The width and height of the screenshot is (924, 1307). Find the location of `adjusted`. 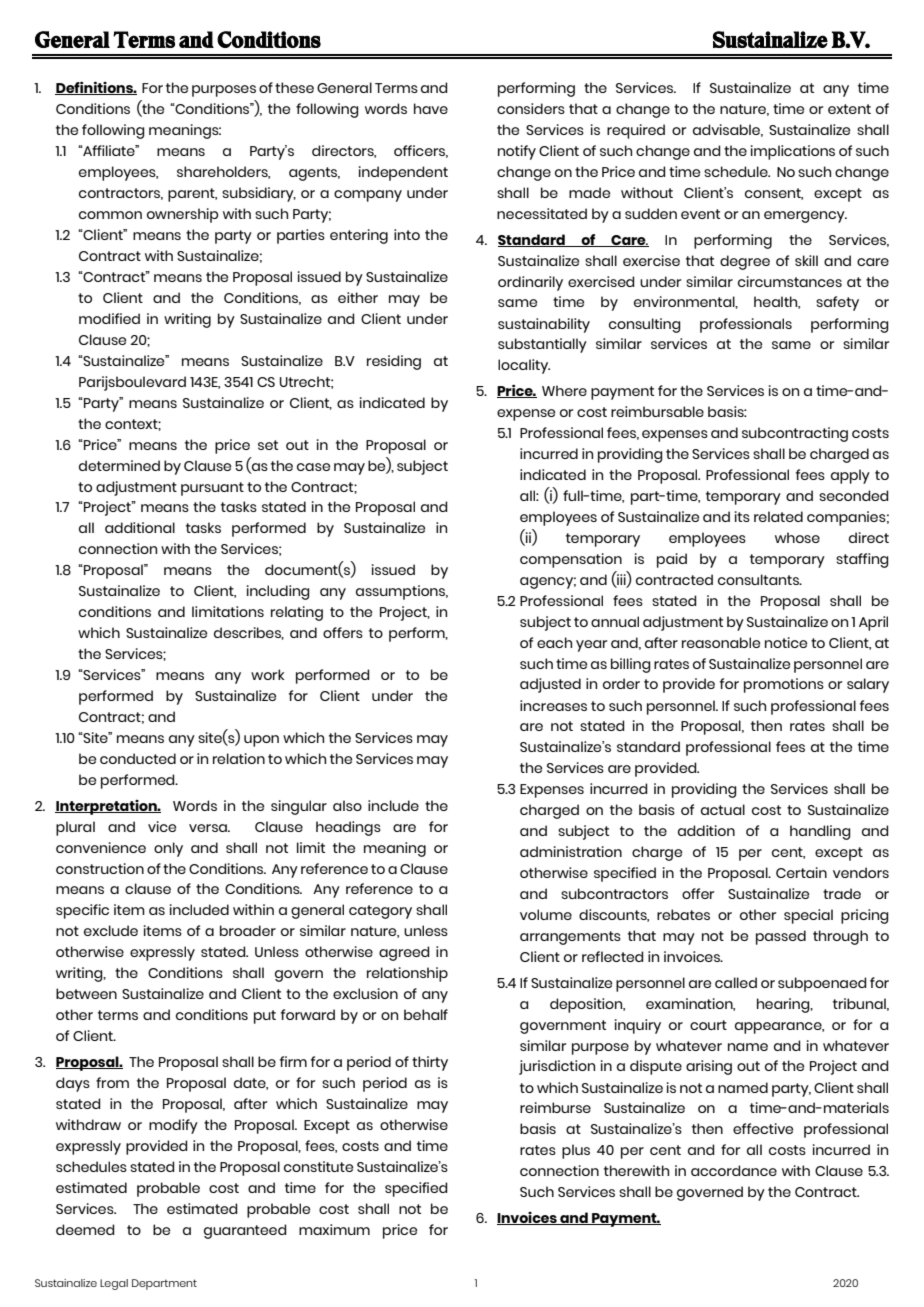

adjusted is located at coordinates (550, 685).
